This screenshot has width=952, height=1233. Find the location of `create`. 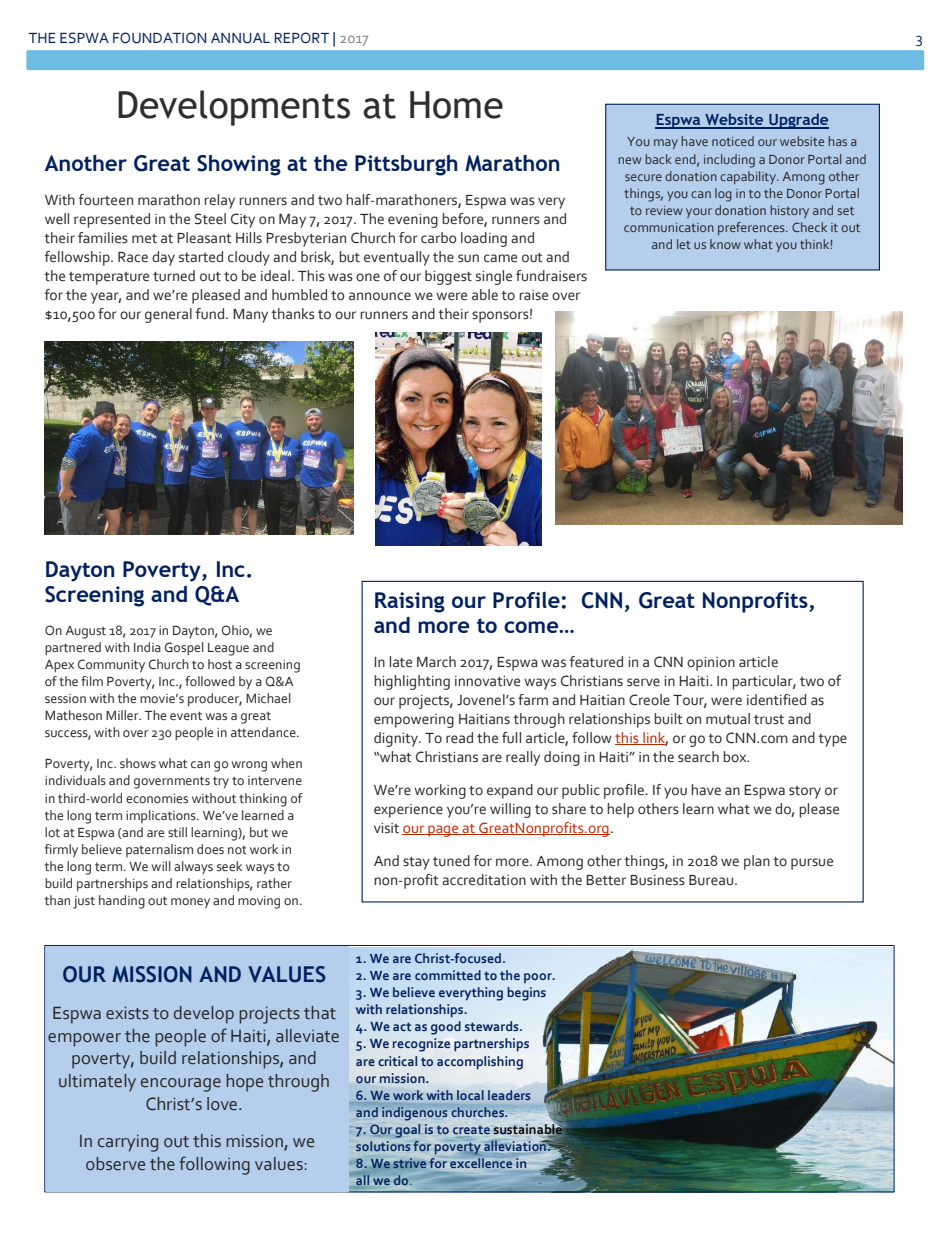

create is located at coordinates (471, 1131).
